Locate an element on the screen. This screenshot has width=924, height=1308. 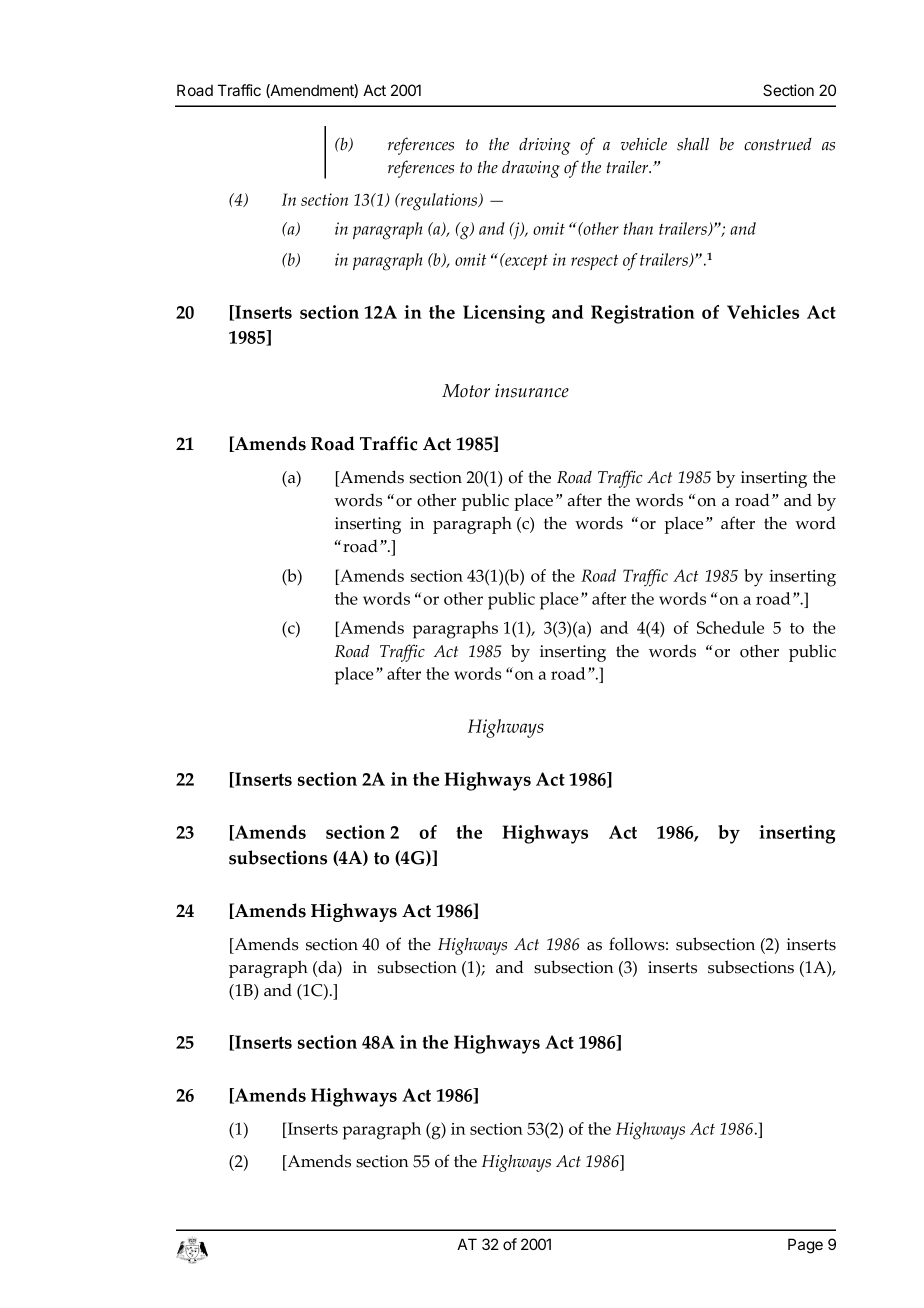
Schedule is located at coordinates (730, 627).
